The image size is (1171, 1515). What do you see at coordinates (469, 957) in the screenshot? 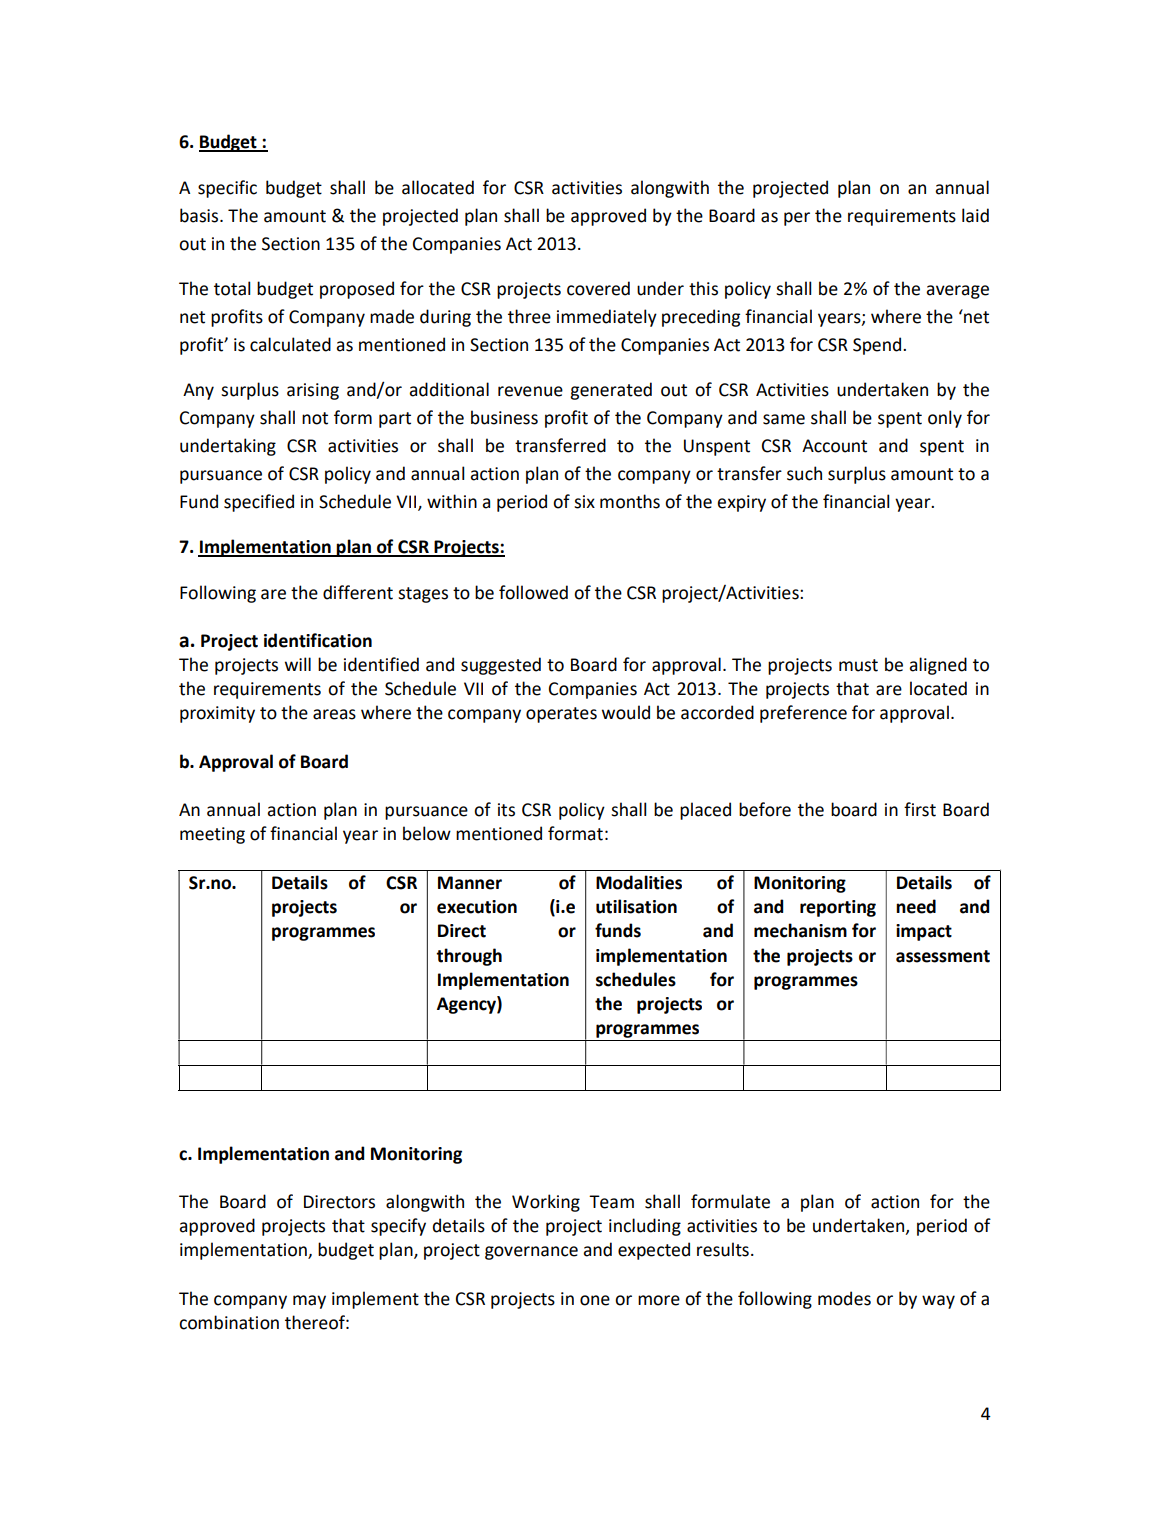
I see `through` at bounding box center [469, 957].
